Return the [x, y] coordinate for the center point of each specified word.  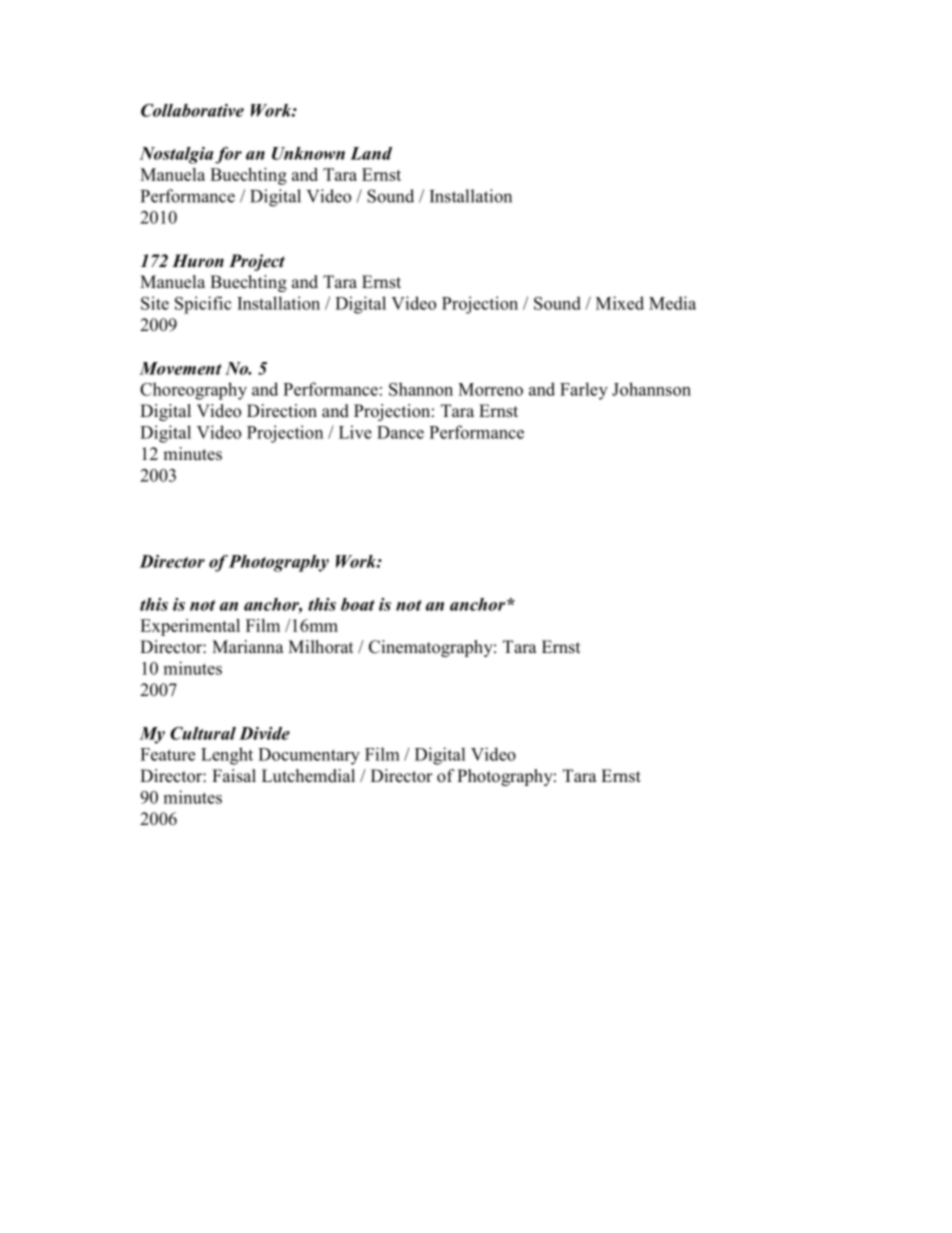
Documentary [309, 756]
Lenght [227, 756]
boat [358, 604]
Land [371, 153]
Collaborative [192, 110]
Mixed [620, 303]
